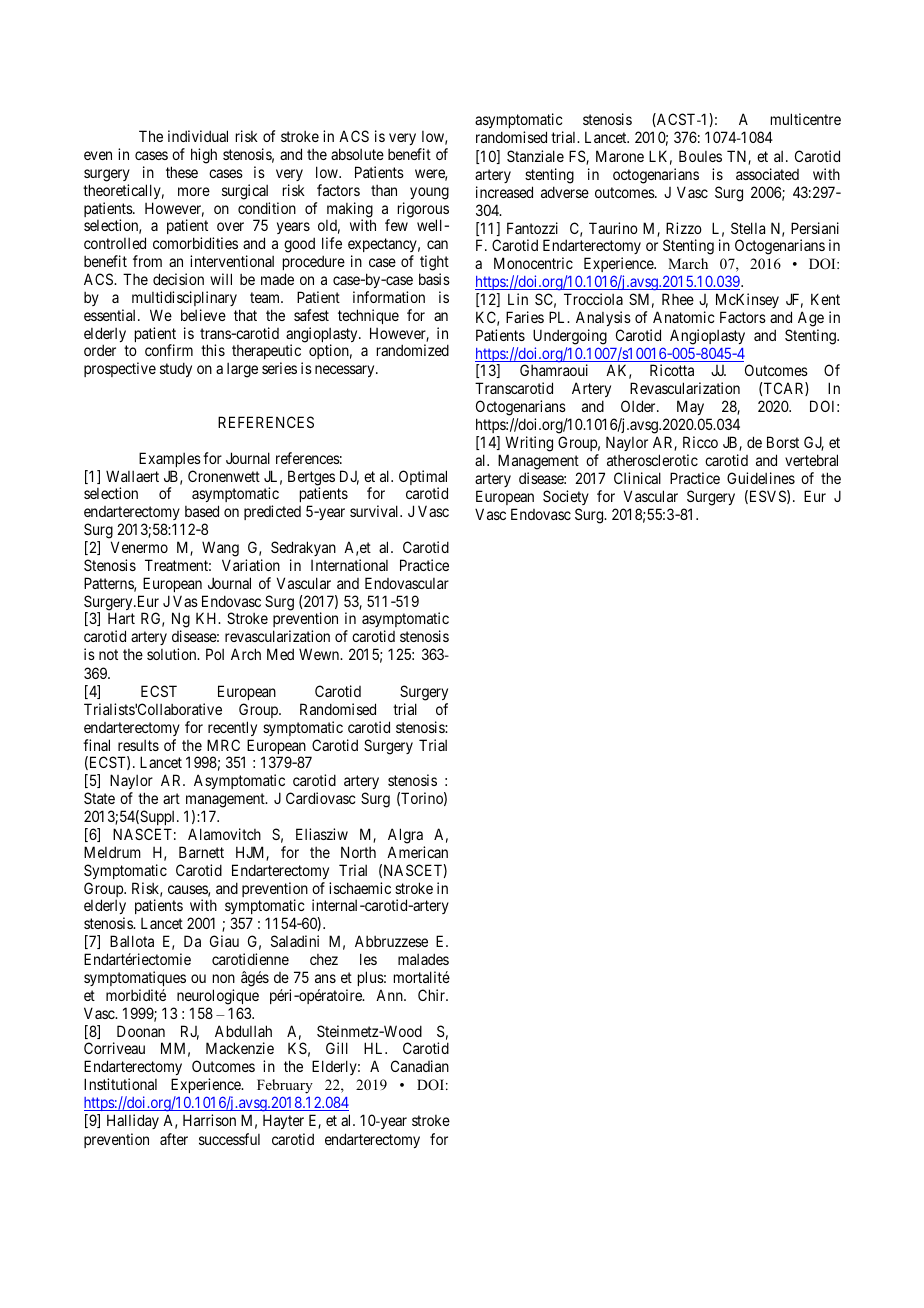 The height and width of the image is (1308, 924). What do you see at coordinates (209, 1120) in the image?
I see `Harrison` at bounding box center [209, 1120].
